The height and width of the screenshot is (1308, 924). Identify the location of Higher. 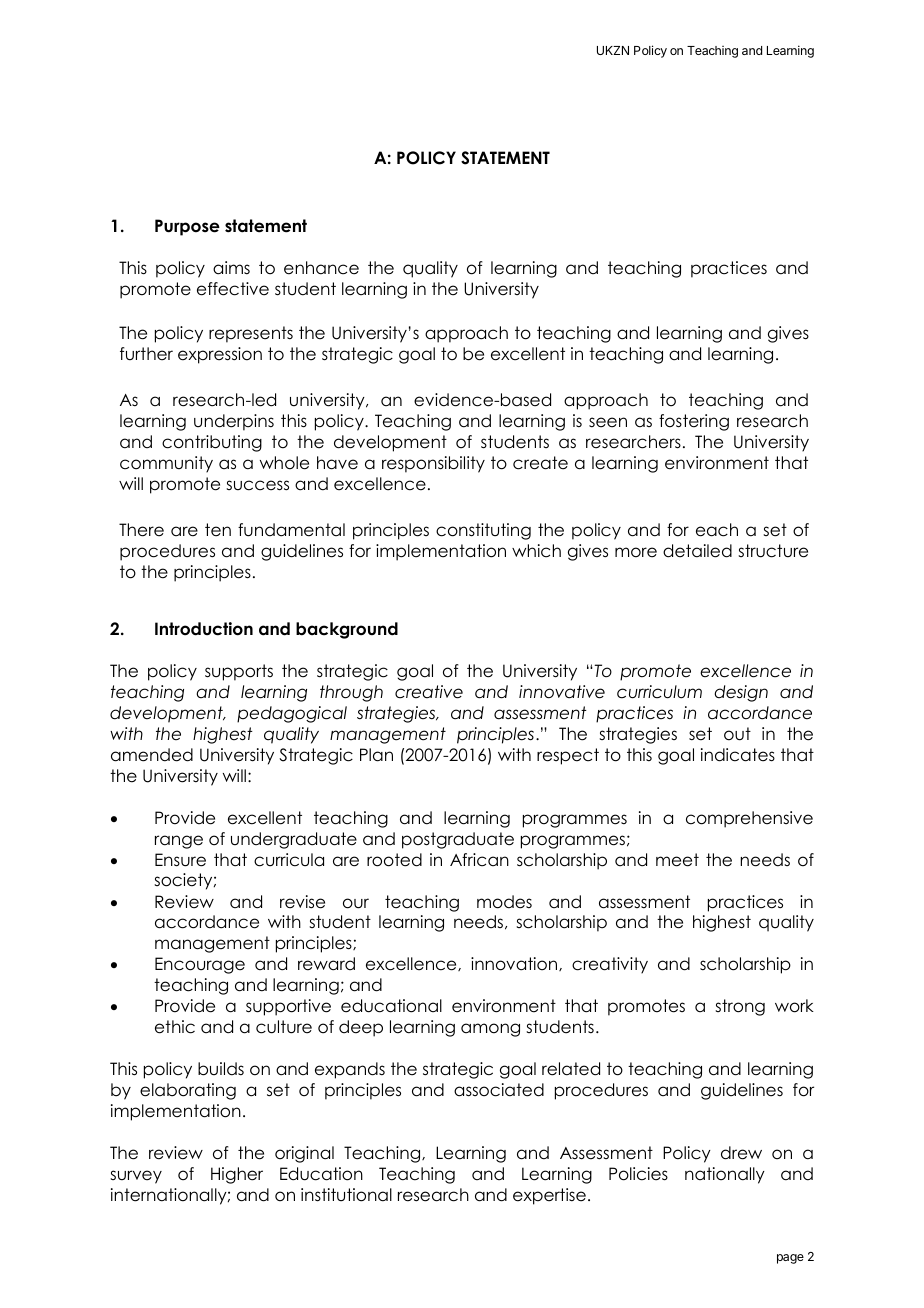
(237, 1175).
